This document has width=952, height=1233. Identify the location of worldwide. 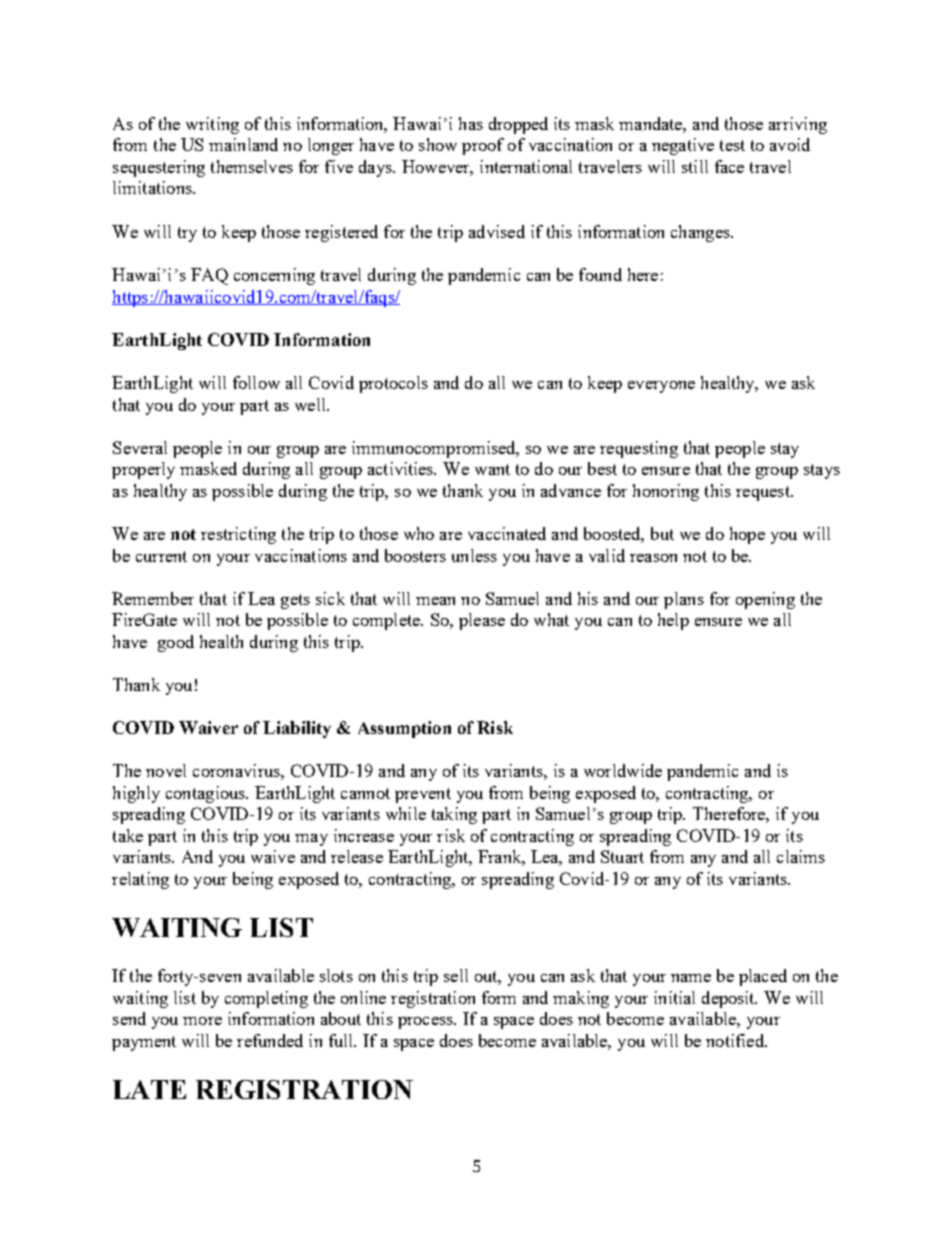
(623, 770).
